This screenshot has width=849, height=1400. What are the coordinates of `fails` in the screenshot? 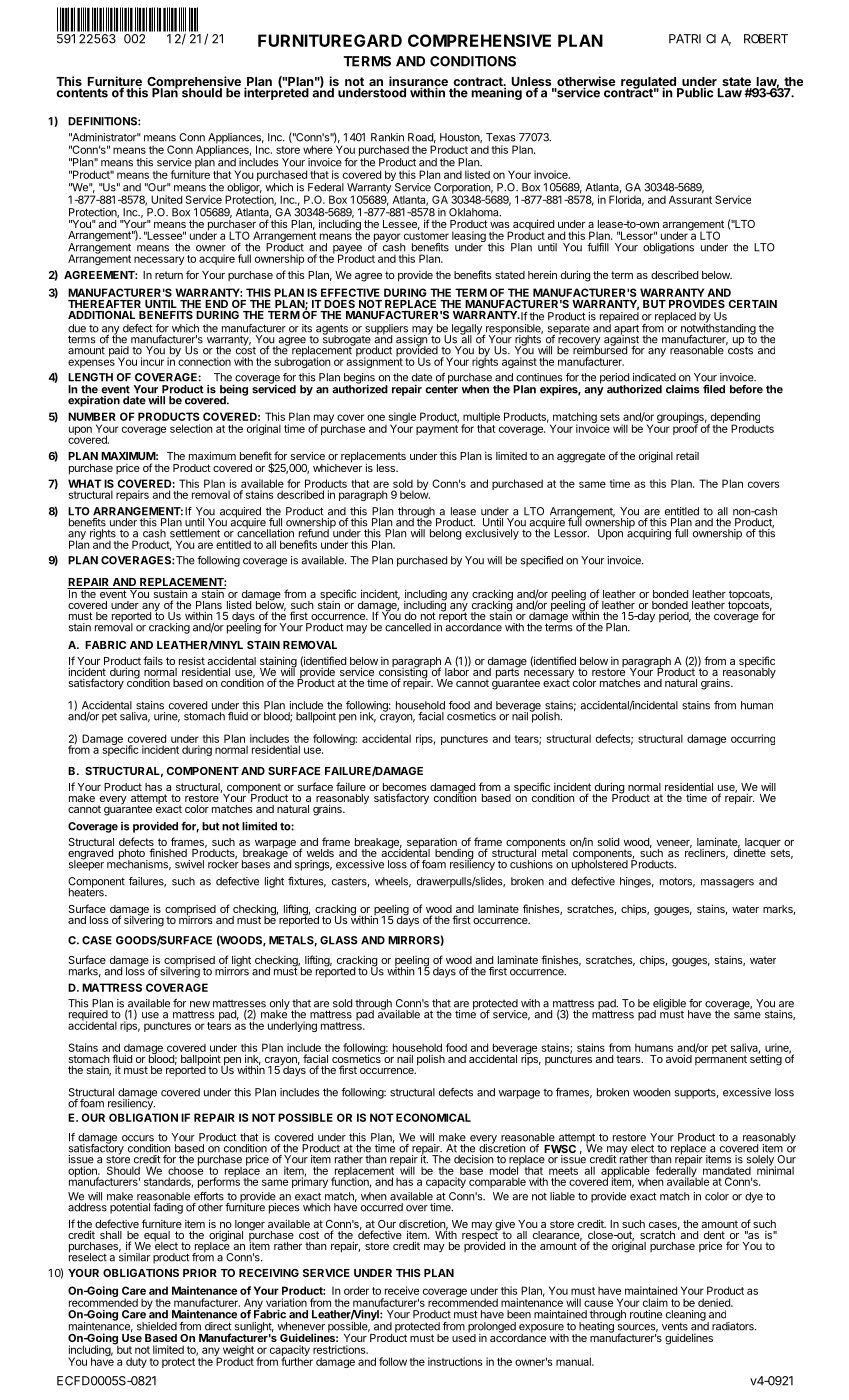 It's located at (153, 660).
